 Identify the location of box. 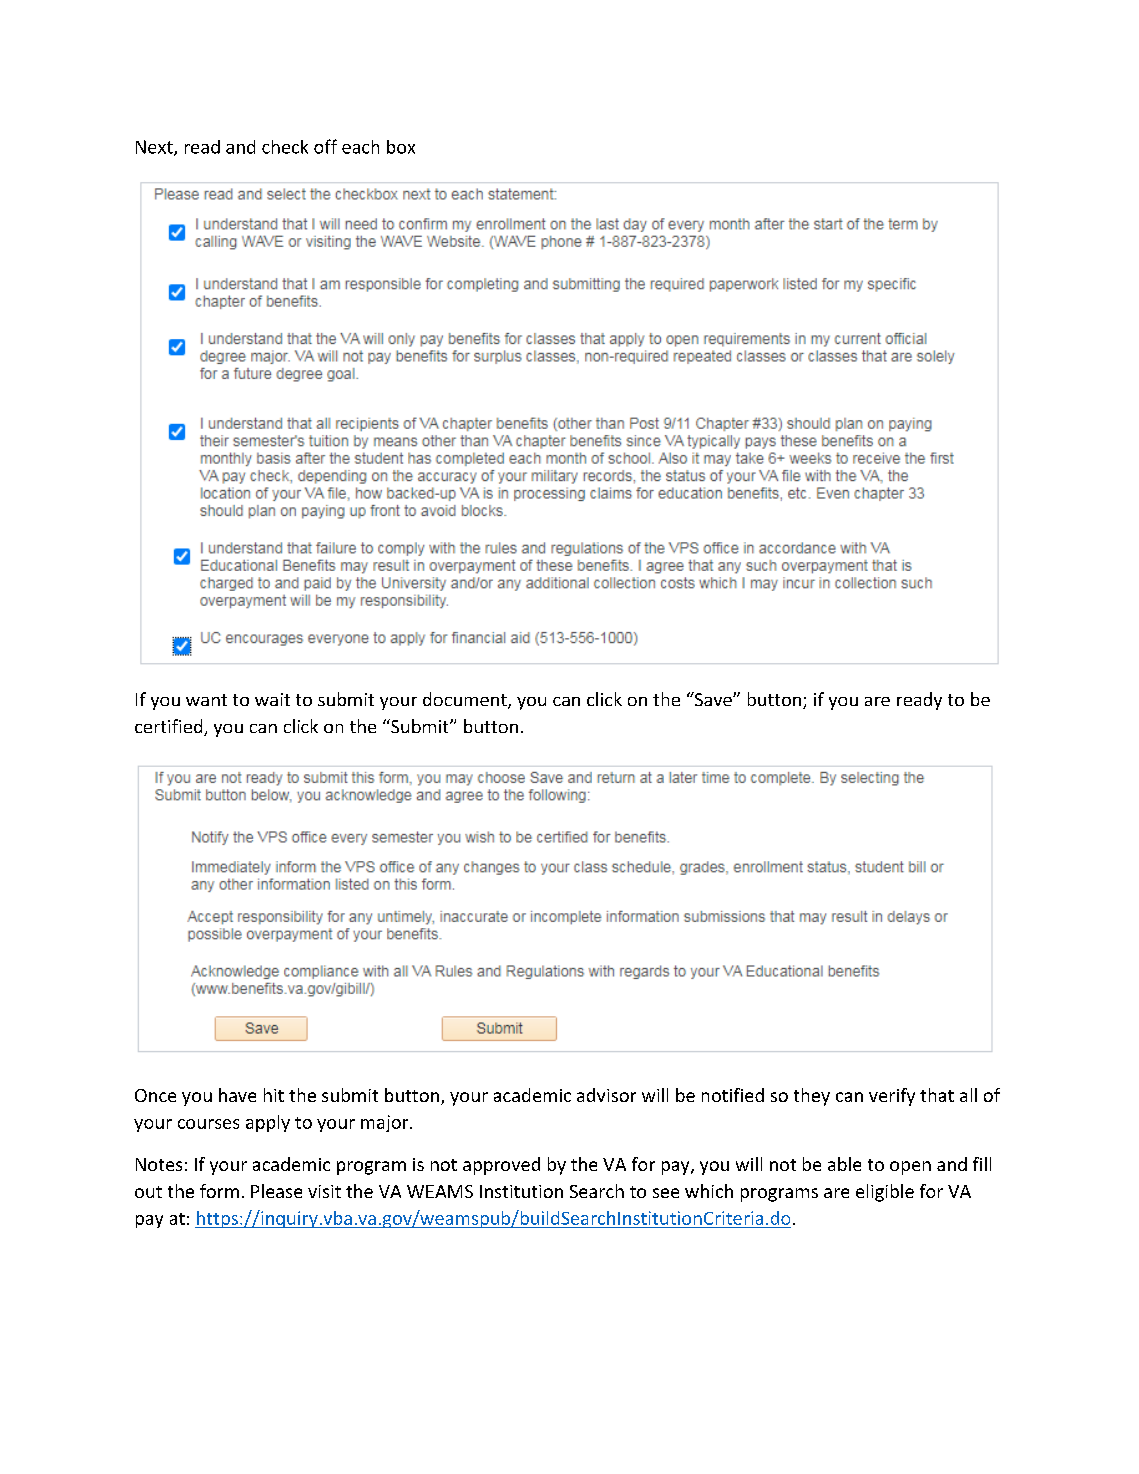
(401, 147).
